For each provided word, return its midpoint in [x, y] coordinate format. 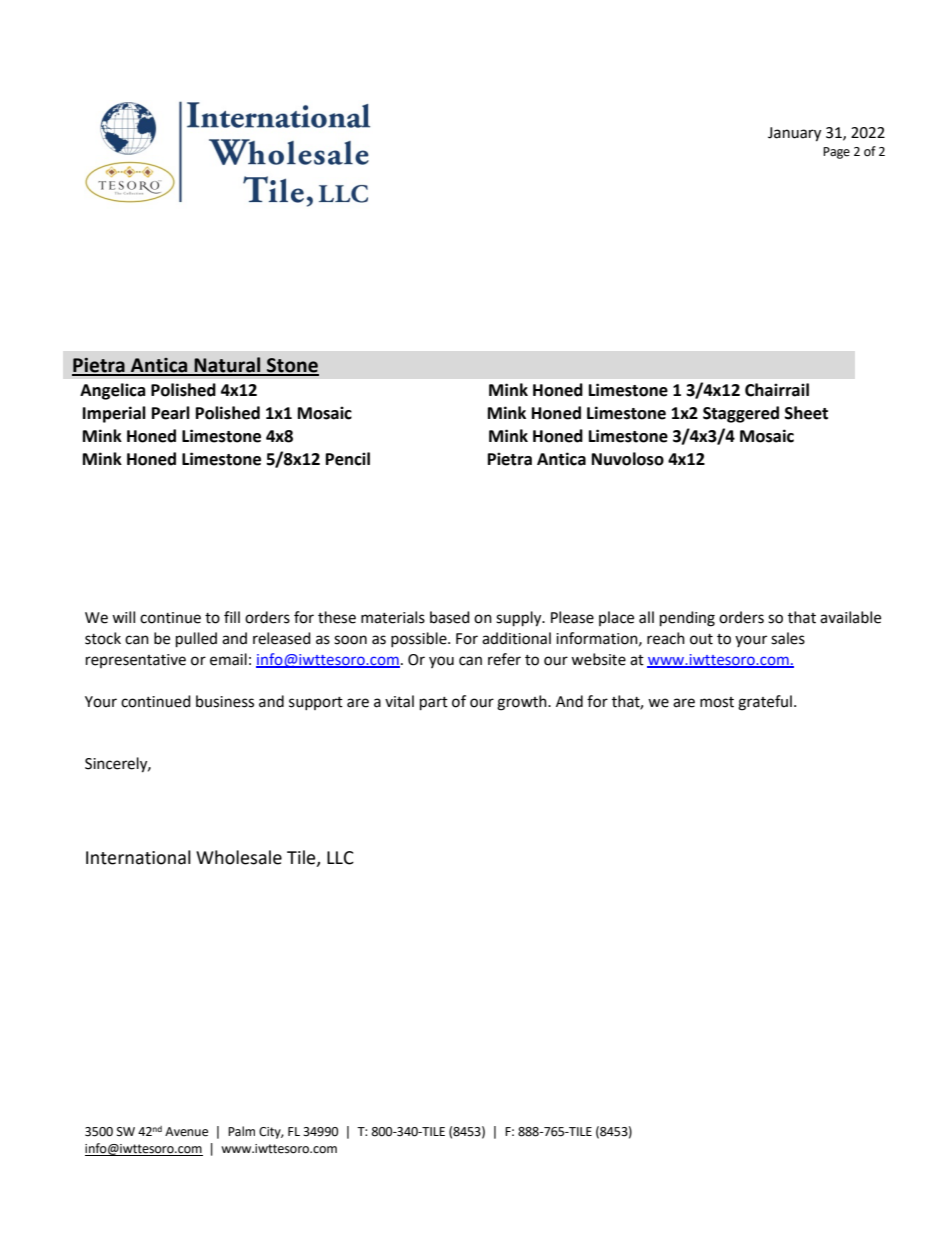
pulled [196, 640]
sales [788, 638]
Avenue [186, 1132]
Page [836, 153]
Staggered [741, 414]
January [794, 134]
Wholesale [239, 857]
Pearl [171, 413]
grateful [765, 703]
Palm [241, 1131]
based [450, 617]
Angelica [113, 391]
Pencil [348, 459]
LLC [340, 858]
